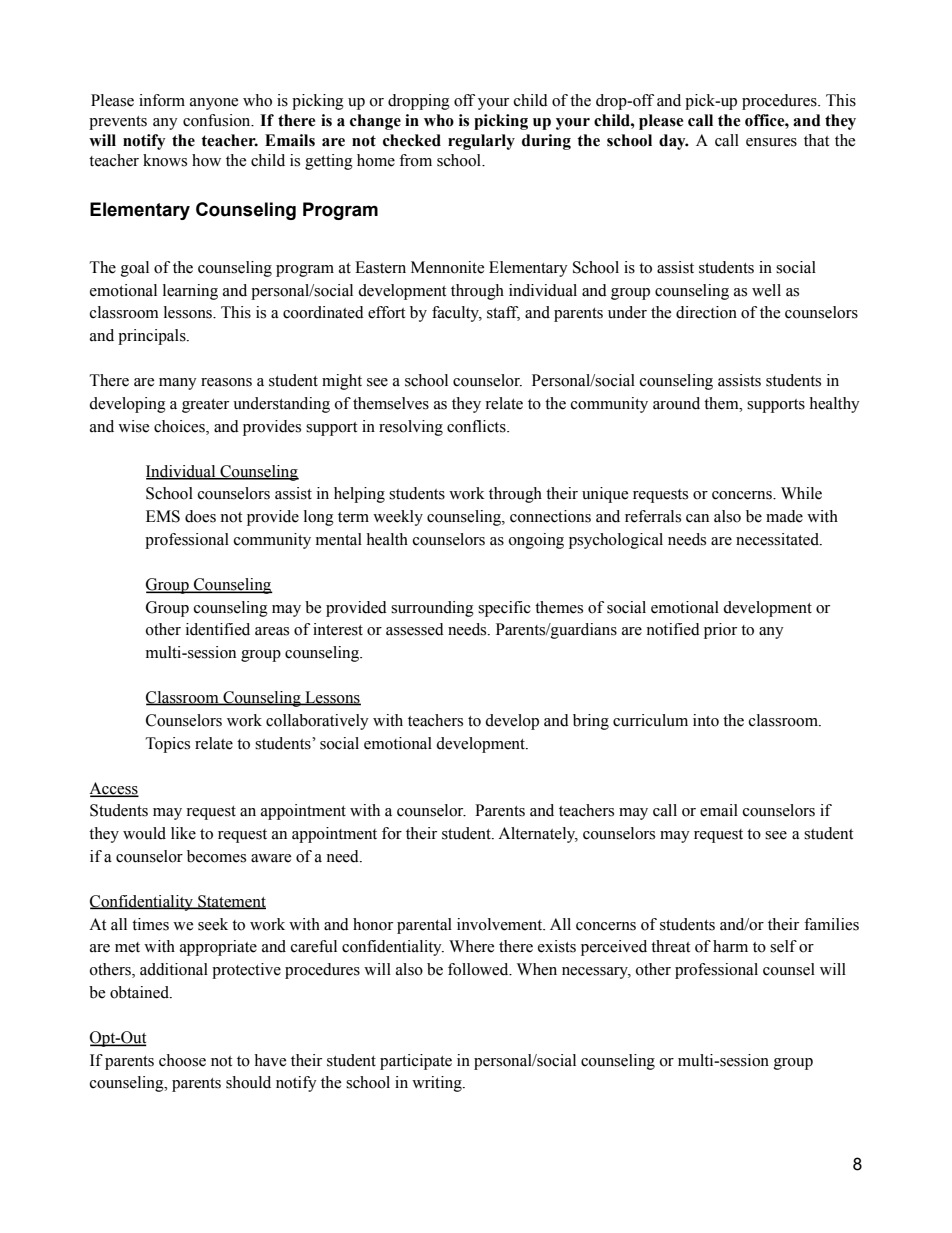 The height and width of the document is (1233, 952). Describe the element at coordinates (218, 120) in the document. I see `confusion` at that location.
